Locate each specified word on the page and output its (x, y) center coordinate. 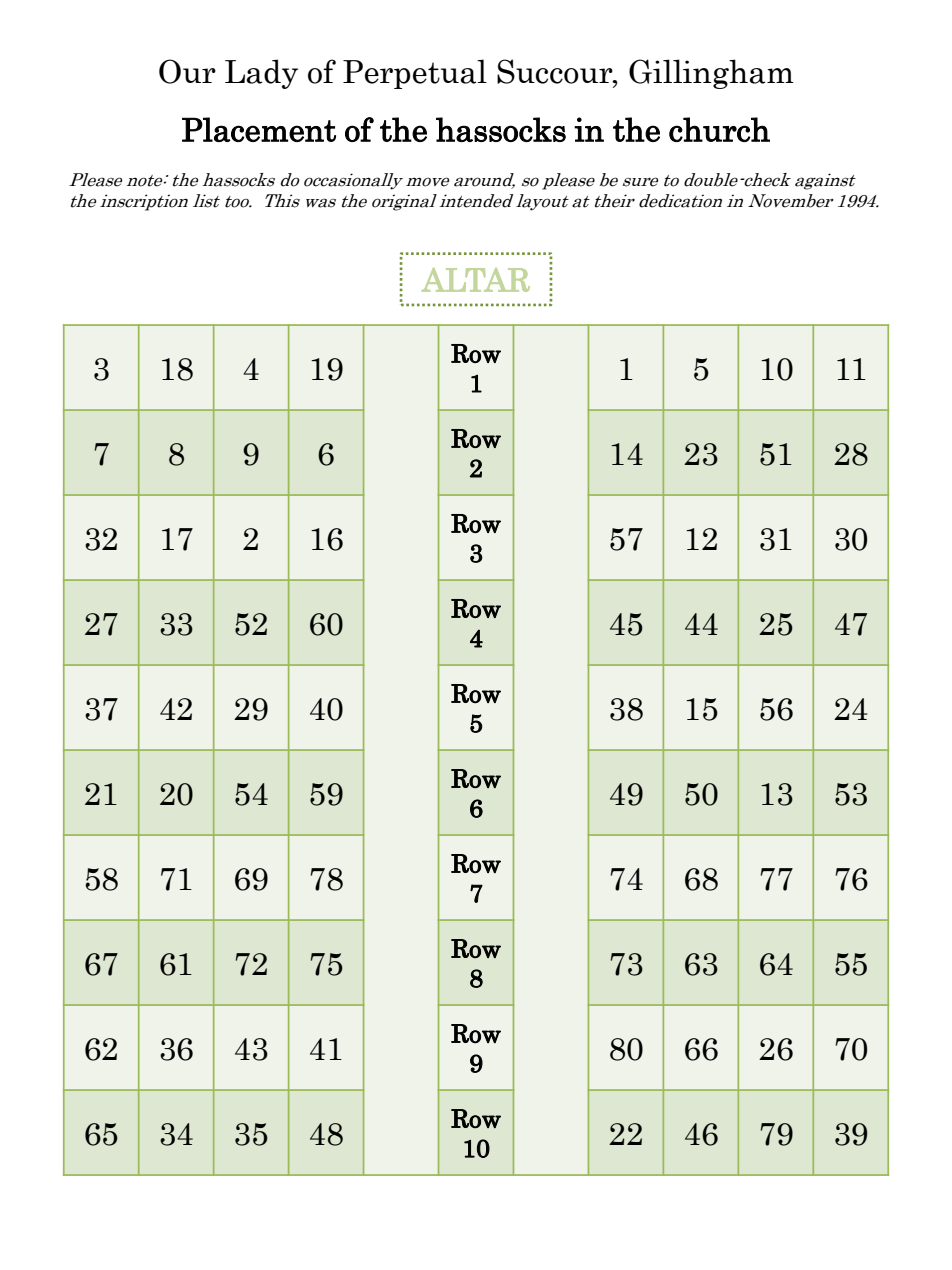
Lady (261, 74)
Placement (259, 129)
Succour (556, 72)
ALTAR (475, 280)
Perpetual (415, 74)
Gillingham (711, 74)
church (719, 129)
